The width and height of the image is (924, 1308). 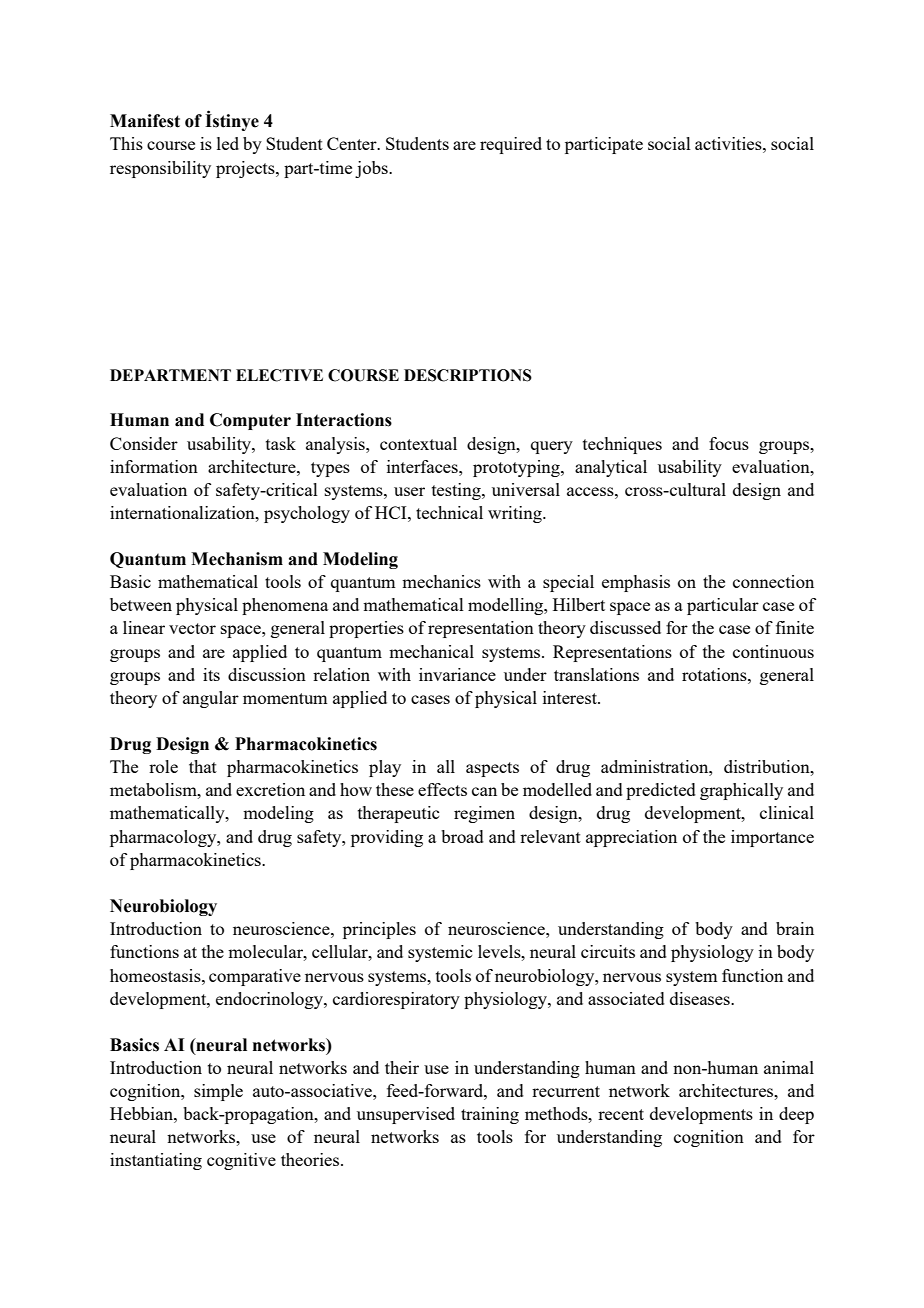 I want to click on mechanical, so click(x=431, y=651).
